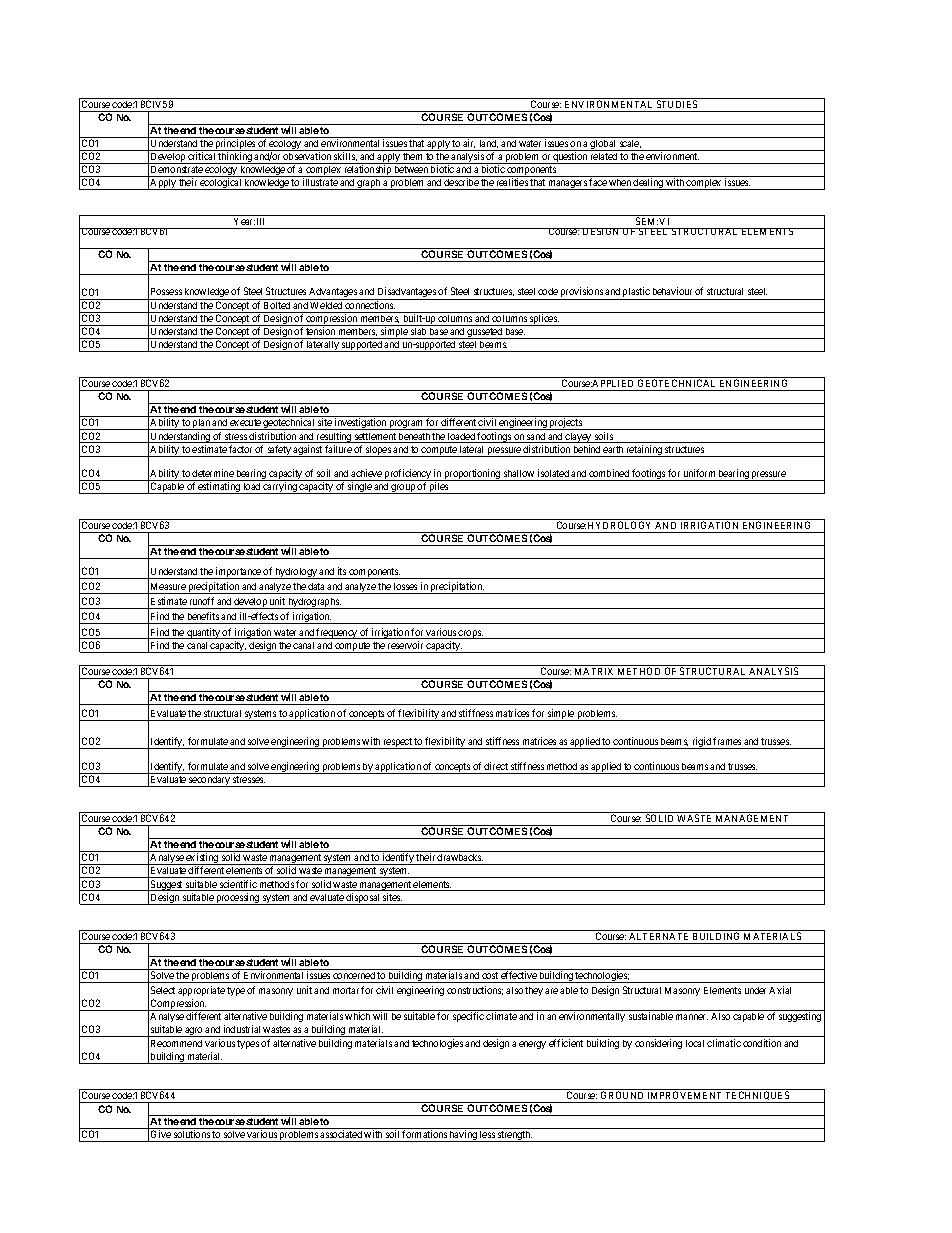 This document has height=1233, width=952. What do you see at coordinates (238, 885) in the document?
I see `scientific` at bounding box center [238, 885].
